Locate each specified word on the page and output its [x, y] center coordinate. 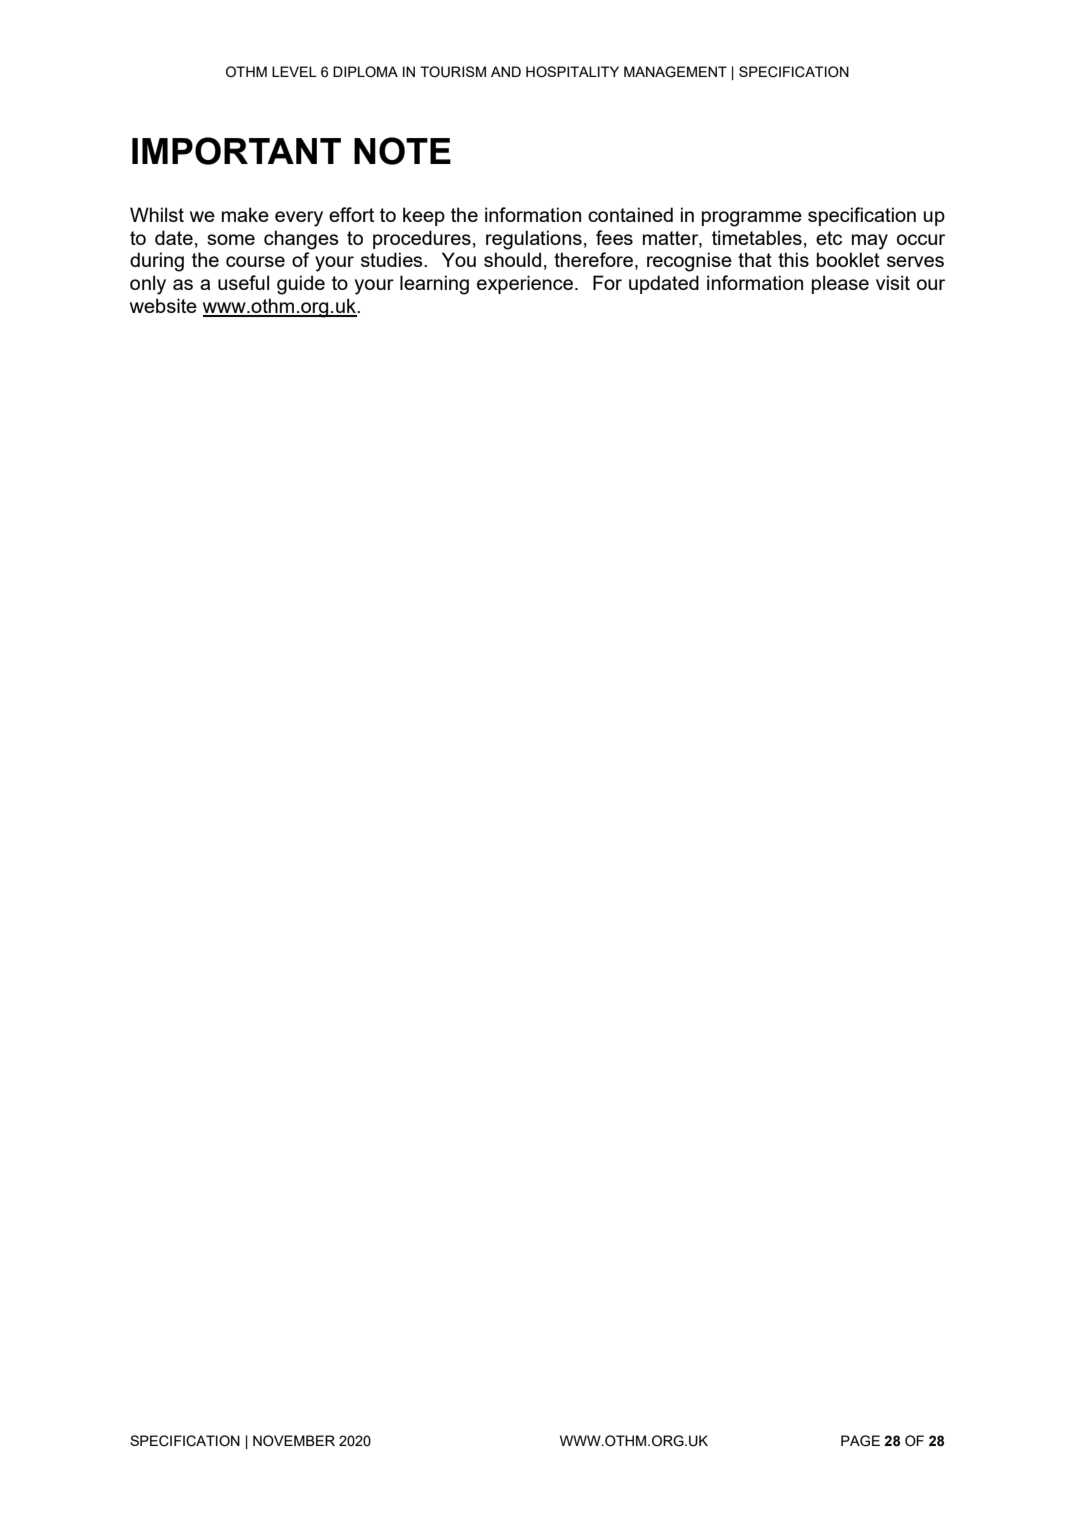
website [163, 305]
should [512, 259]
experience [525, 284]
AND [506, 71]
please [840, 284]
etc [829, 238]
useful [243, 282]
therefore [595, 261]
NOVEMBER [294, 1441]
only [148, 285]
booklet [848, 259]
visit [893, 282]
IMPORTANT [236, 151]
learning [434, 285]
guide [301, 285]
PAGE [860, 1441]
